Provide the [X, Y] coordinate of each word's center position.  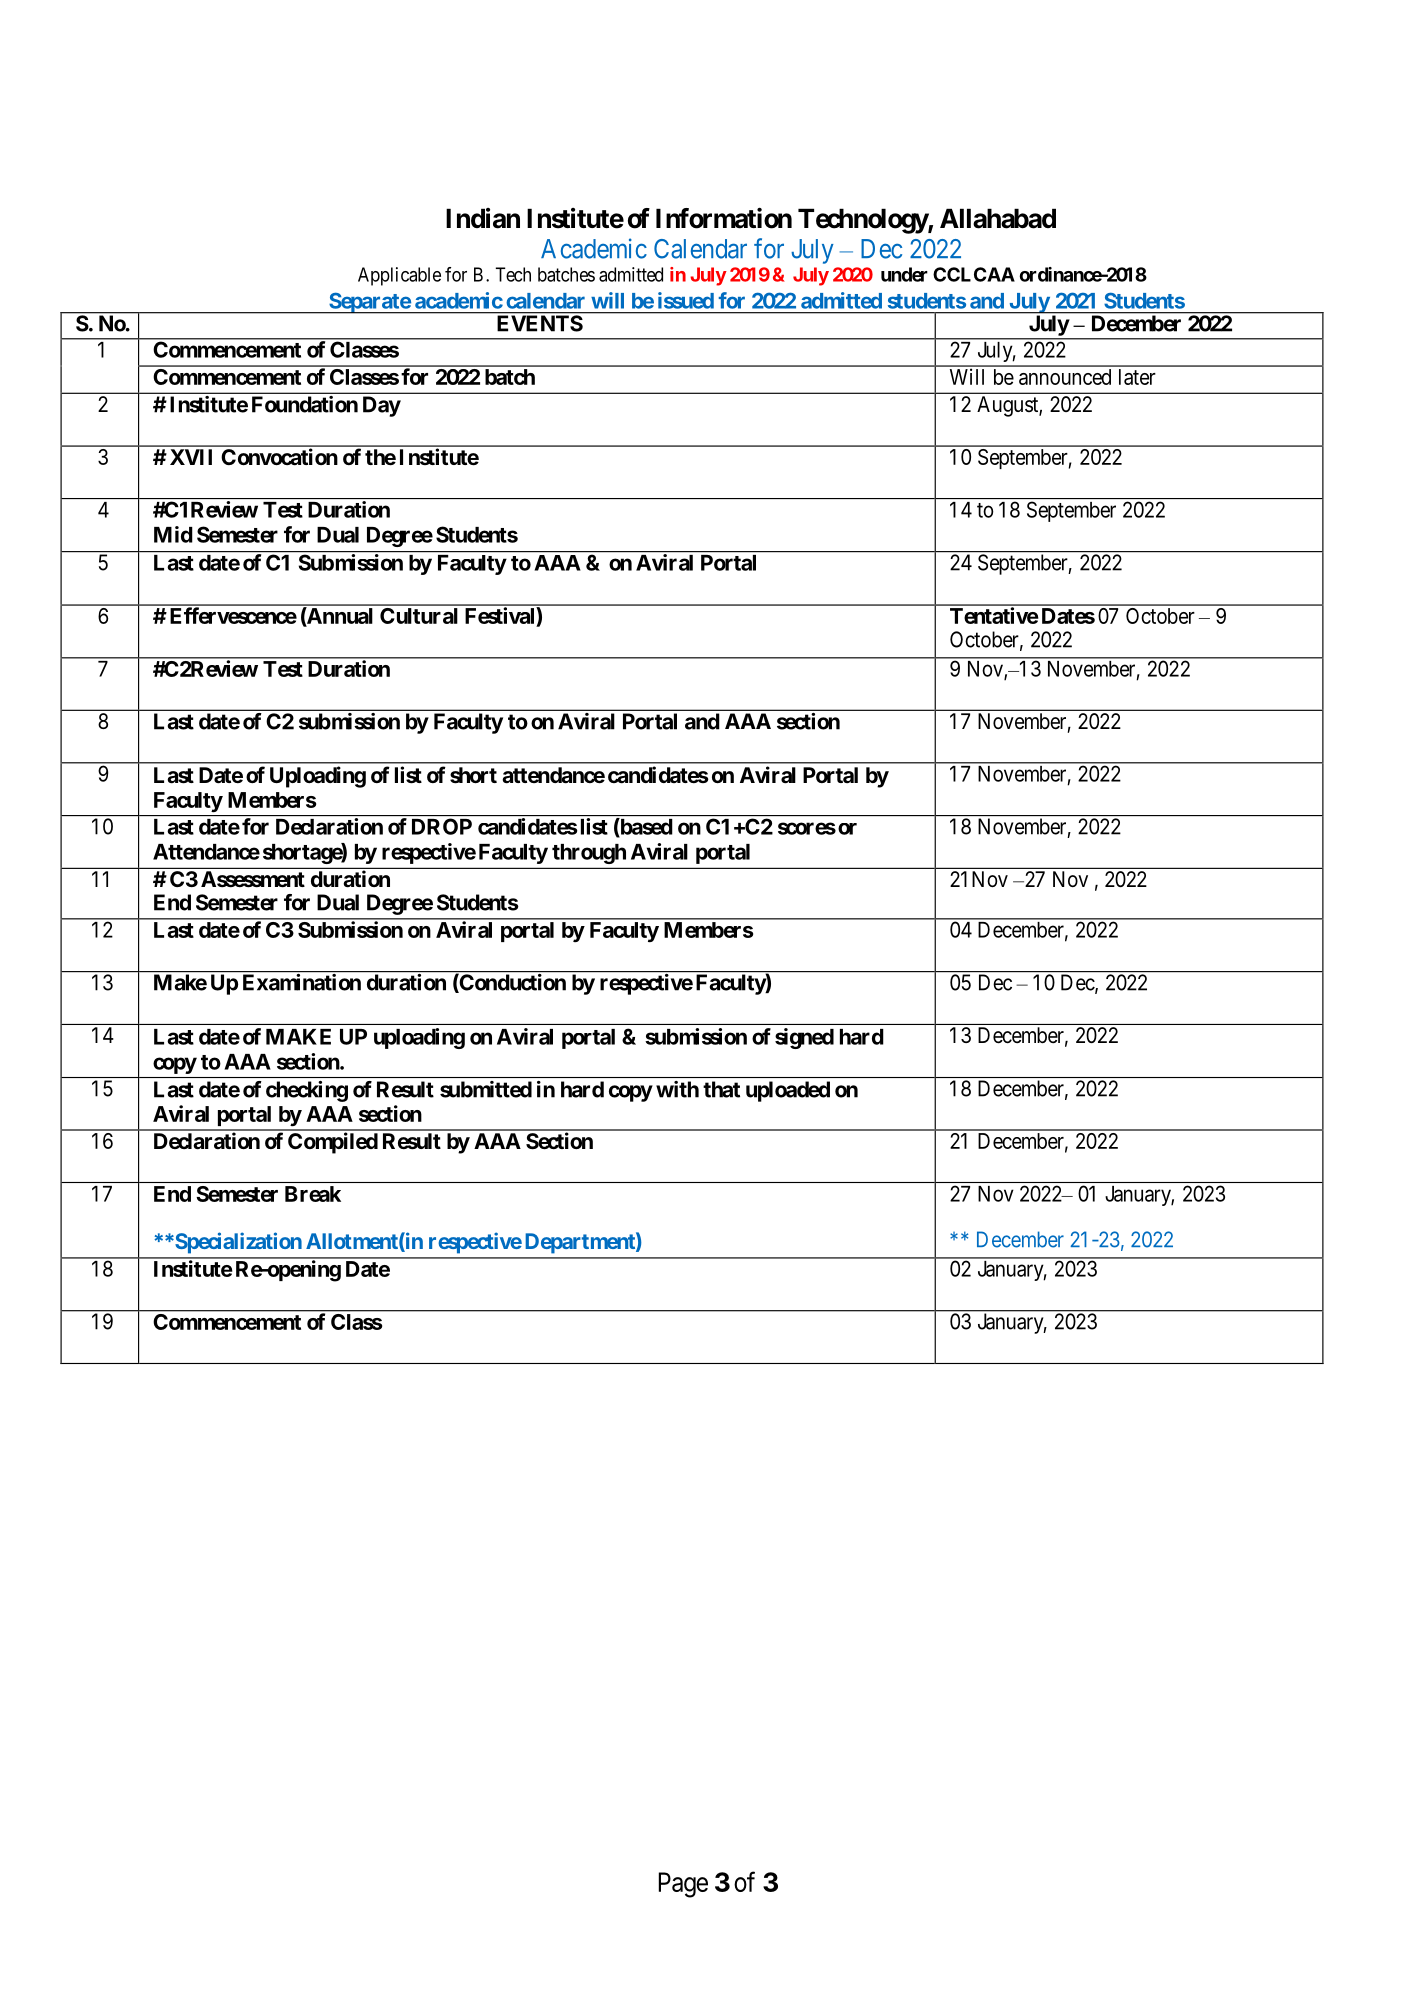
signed [804, 1038]
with [677, 1089]
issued [686, 300]
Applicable [399, 276]
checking [307, 1091]
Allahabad [998, 218]
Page [683, 1885]
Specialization [237, 1243]
